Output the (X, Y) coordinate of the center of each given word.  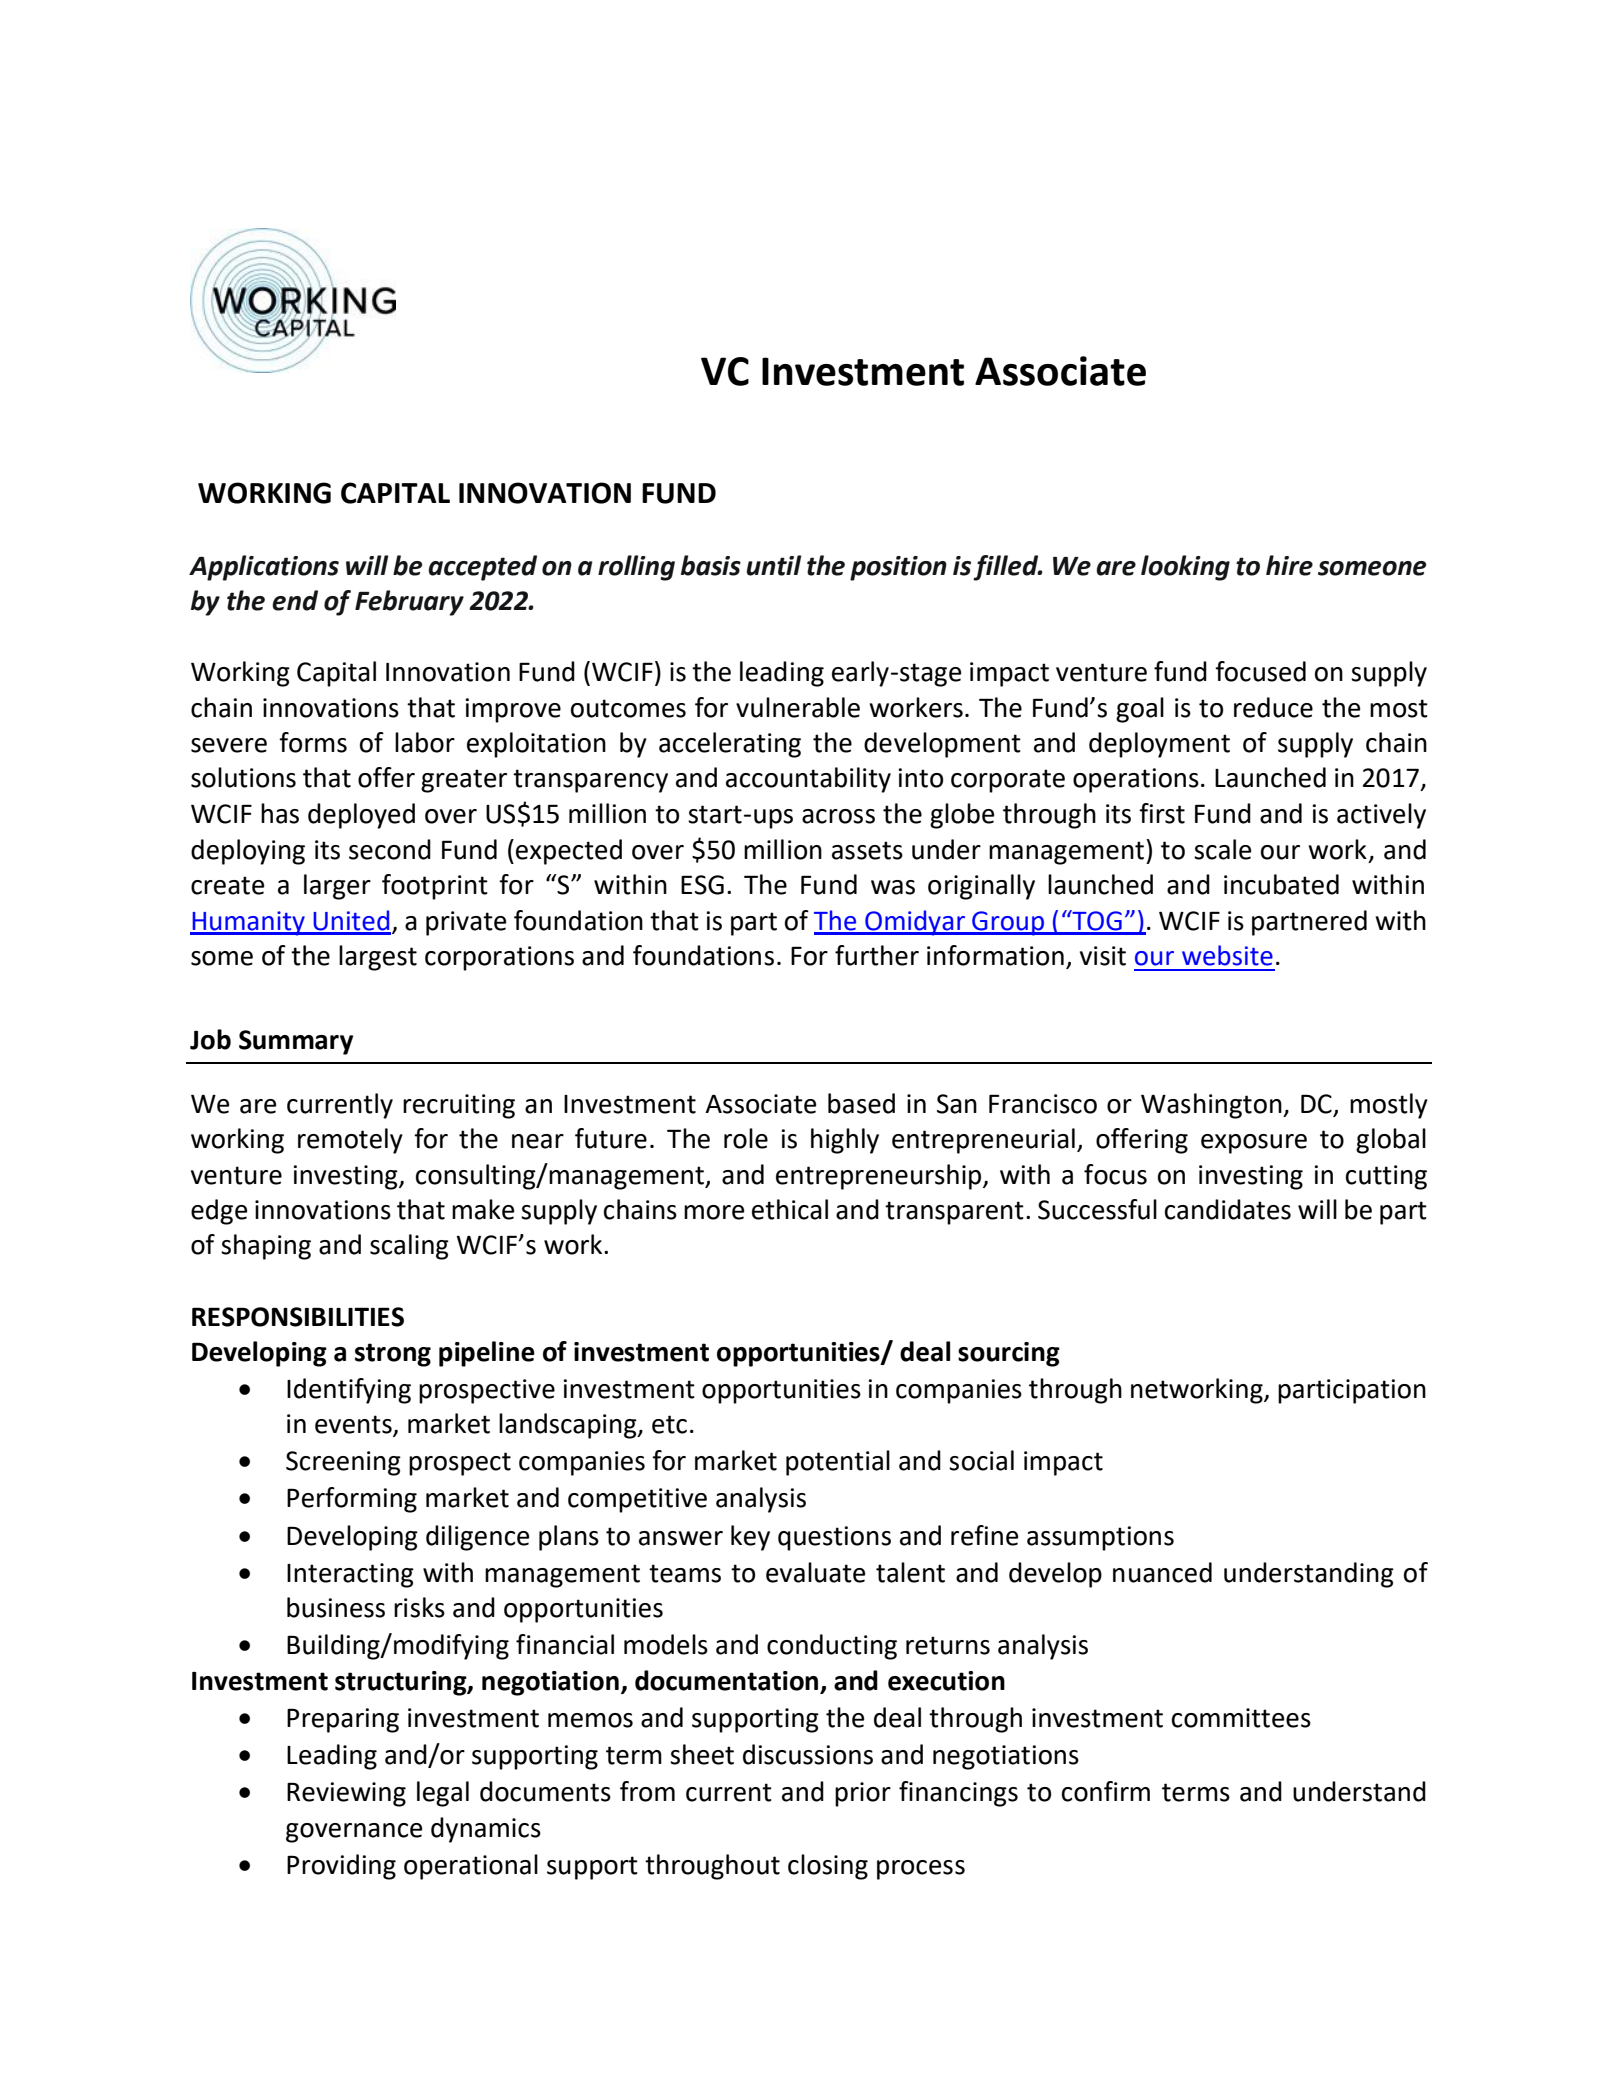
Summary (296, 1042)
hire (1289, 565)
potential (838, 1463)
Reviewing (346, 1794)
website (1227, 955)
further (877, 955)
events (354, 1425)
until (774, 565)
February (409, 603)
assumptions (1100, 1538)
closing (828, 1867)
